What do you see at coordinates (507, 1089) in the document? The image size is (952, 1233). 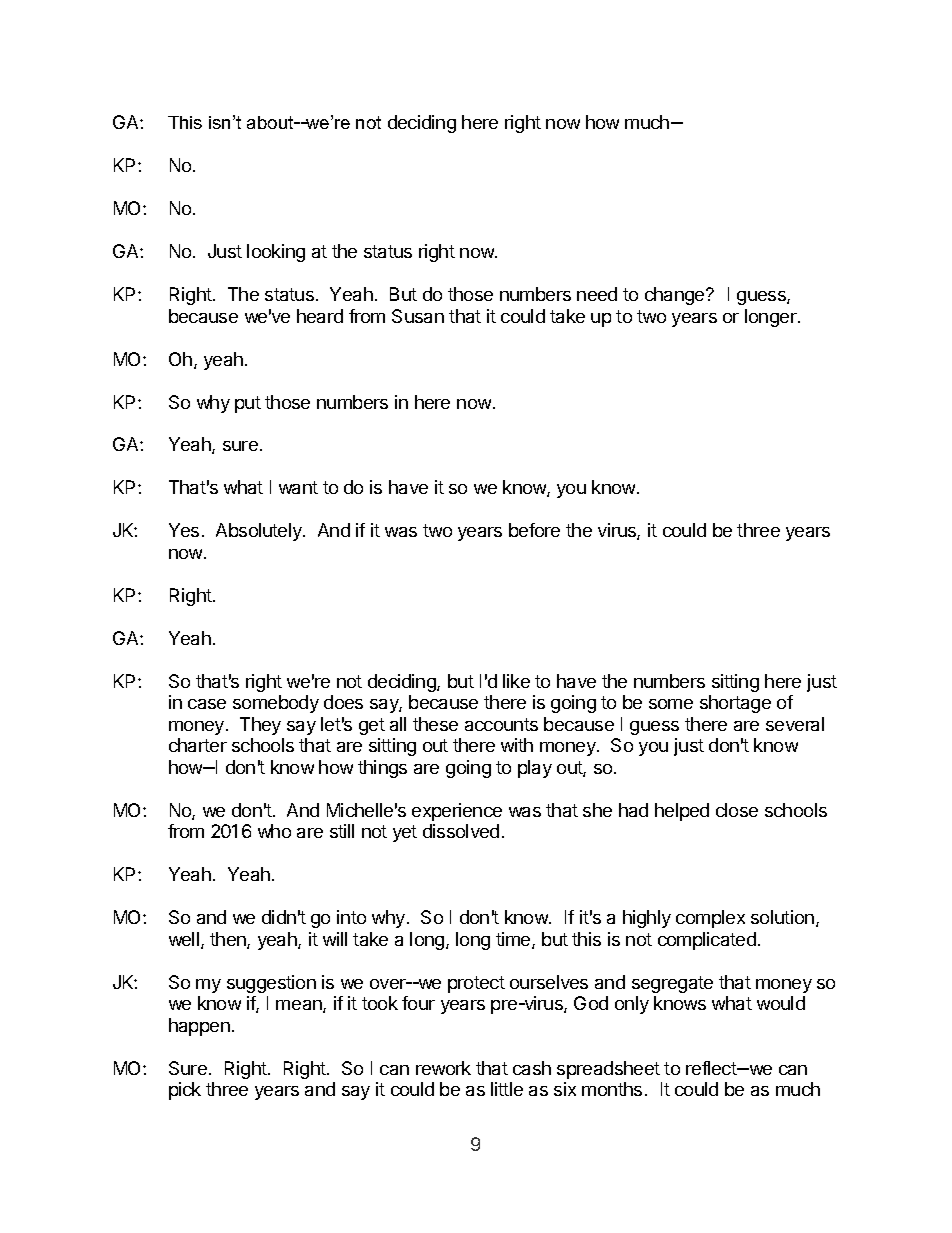 I see `little` at bounding box center [507, 1089].
